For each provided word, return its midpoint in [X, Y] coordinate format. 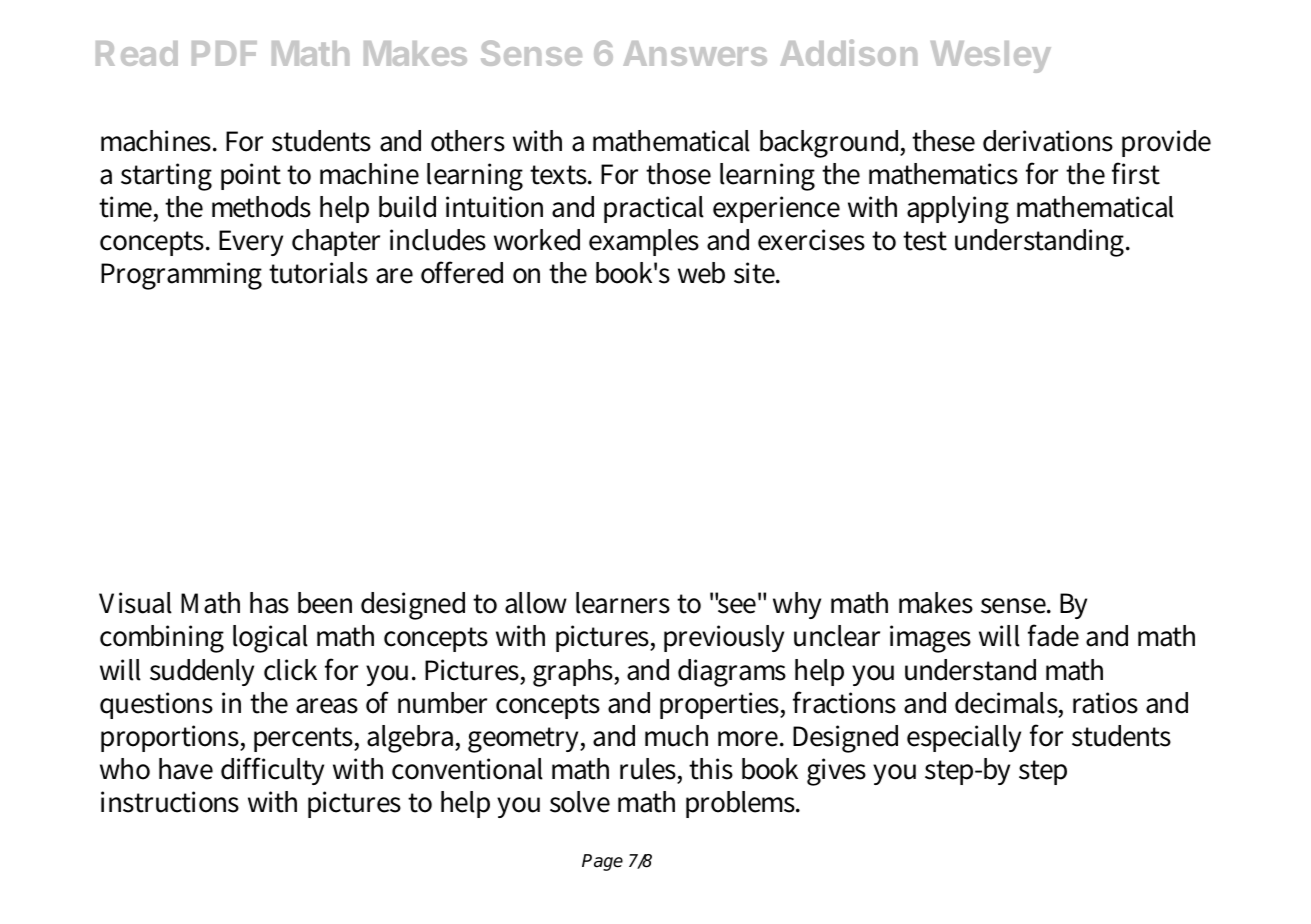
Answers [695, 53]
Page [602, 862]
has [269, 603]
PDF [224, 53]
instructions [170, 802]
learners [623, 603]
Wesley [991, 57]
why [797, 605]
